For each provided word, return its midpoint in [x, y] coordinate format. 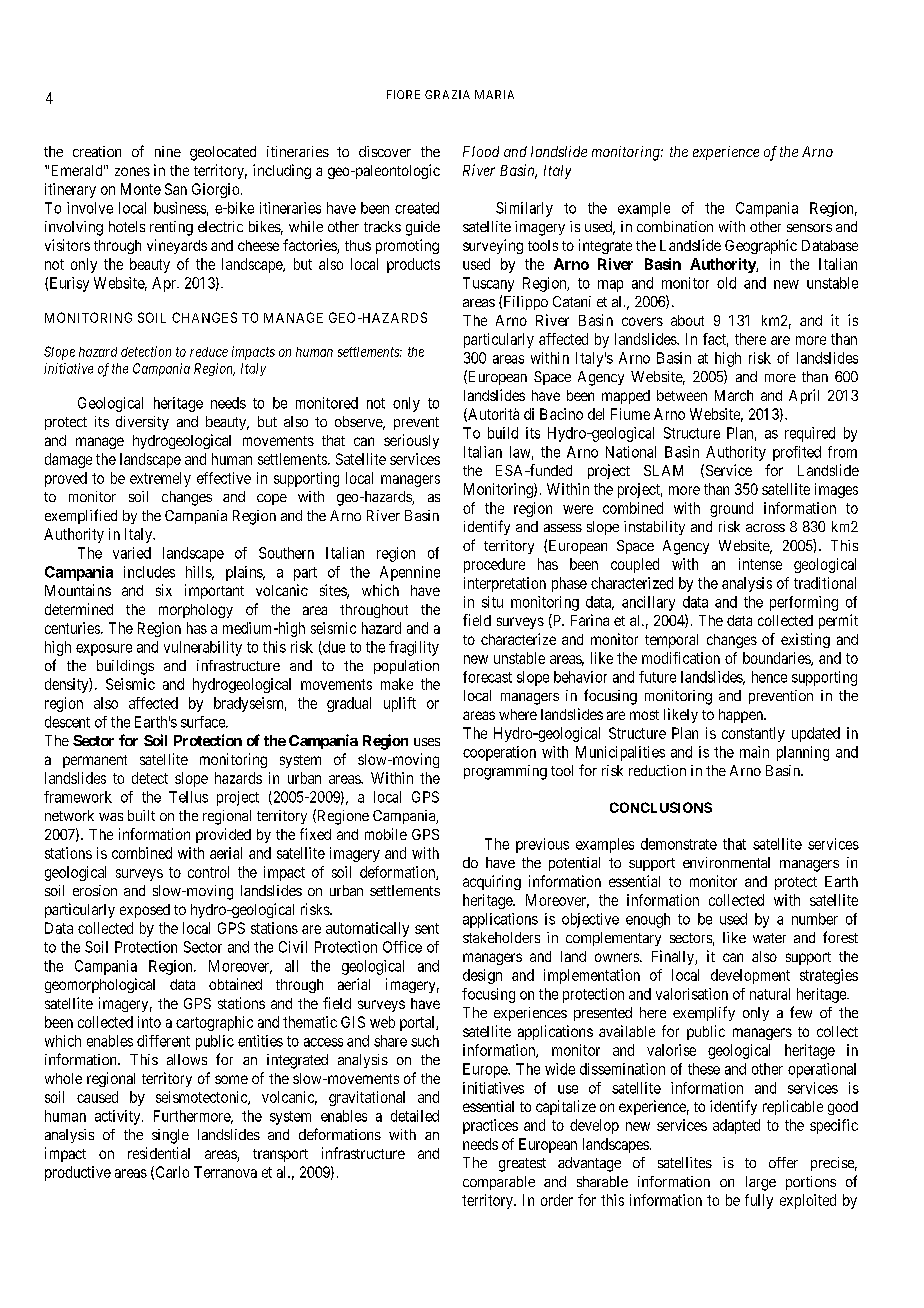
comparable [499, 1183]
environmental [726, 862]
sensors [809, 228]
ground [731, 509]
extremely [160, 479]
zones [132, 171]
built [141, 815]
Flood [481, 151]
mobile [386, 834]
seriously [411, 441]
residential [159, 1153]
